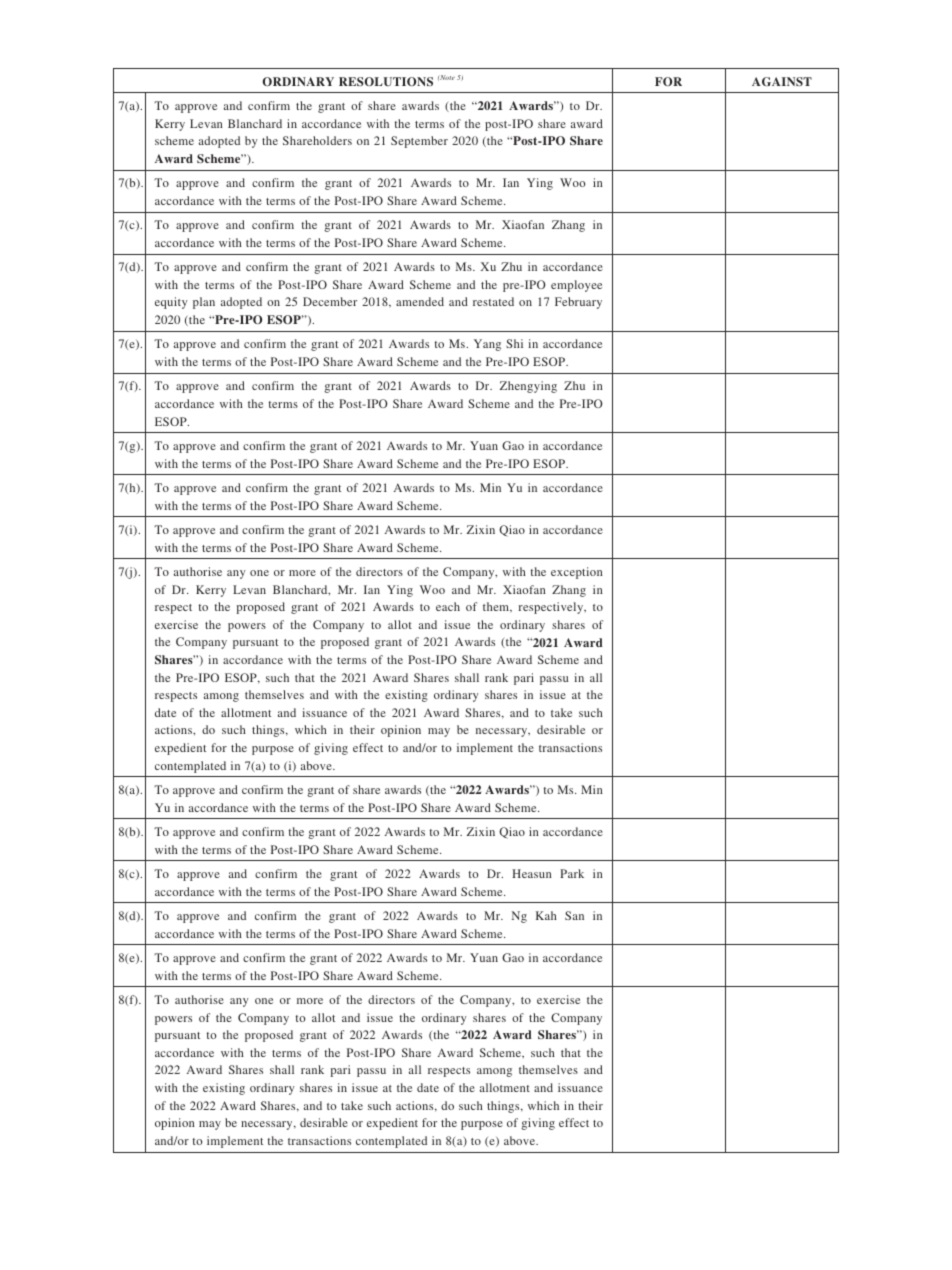 The width and height of the document is (952, 1270). I want to click on exception, so click(577, 573).
